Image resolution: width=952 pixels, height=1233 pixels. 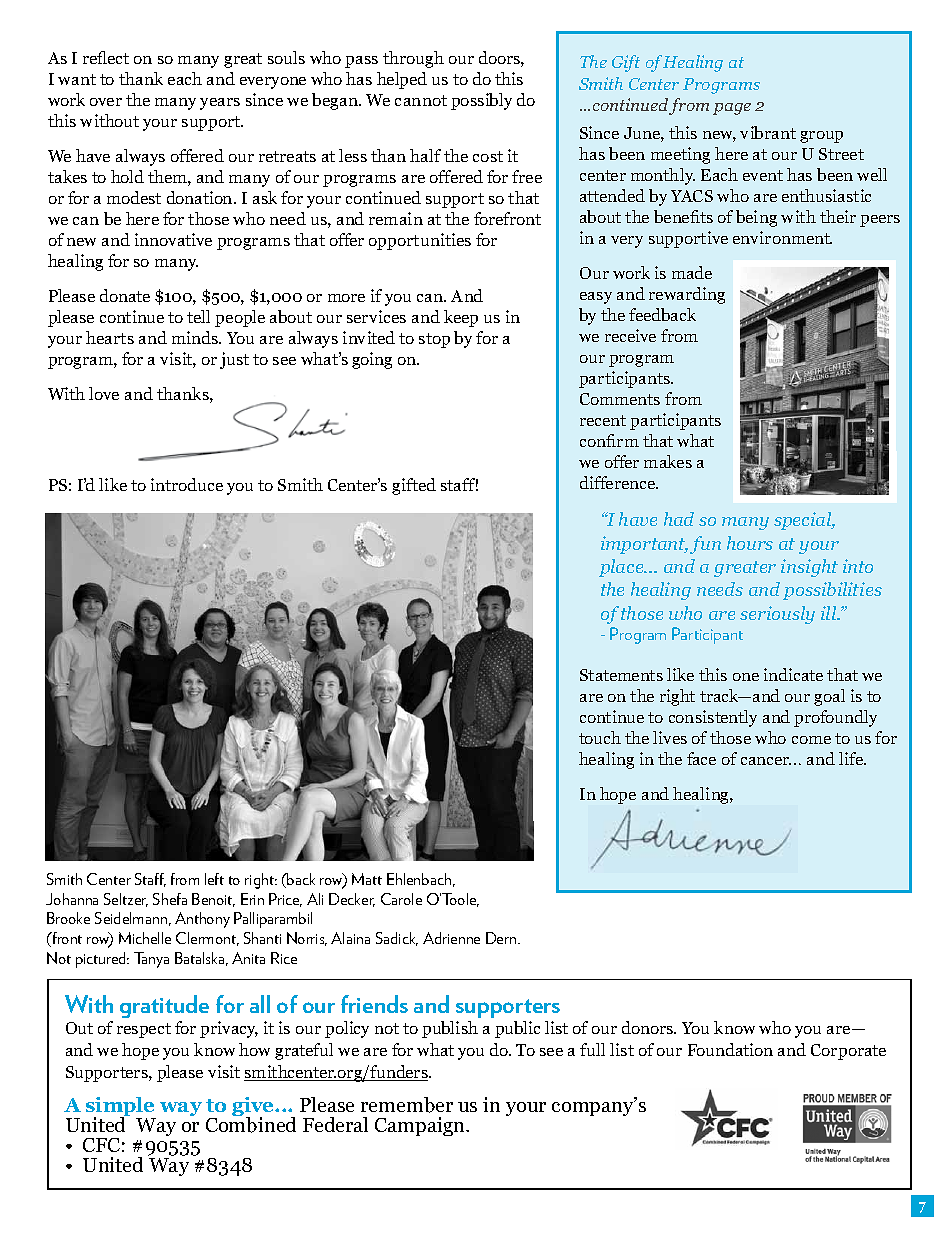 What do you see at coordinates (104, 393) in the screenshot?
I see `love` at bounding box center [104, 393].
